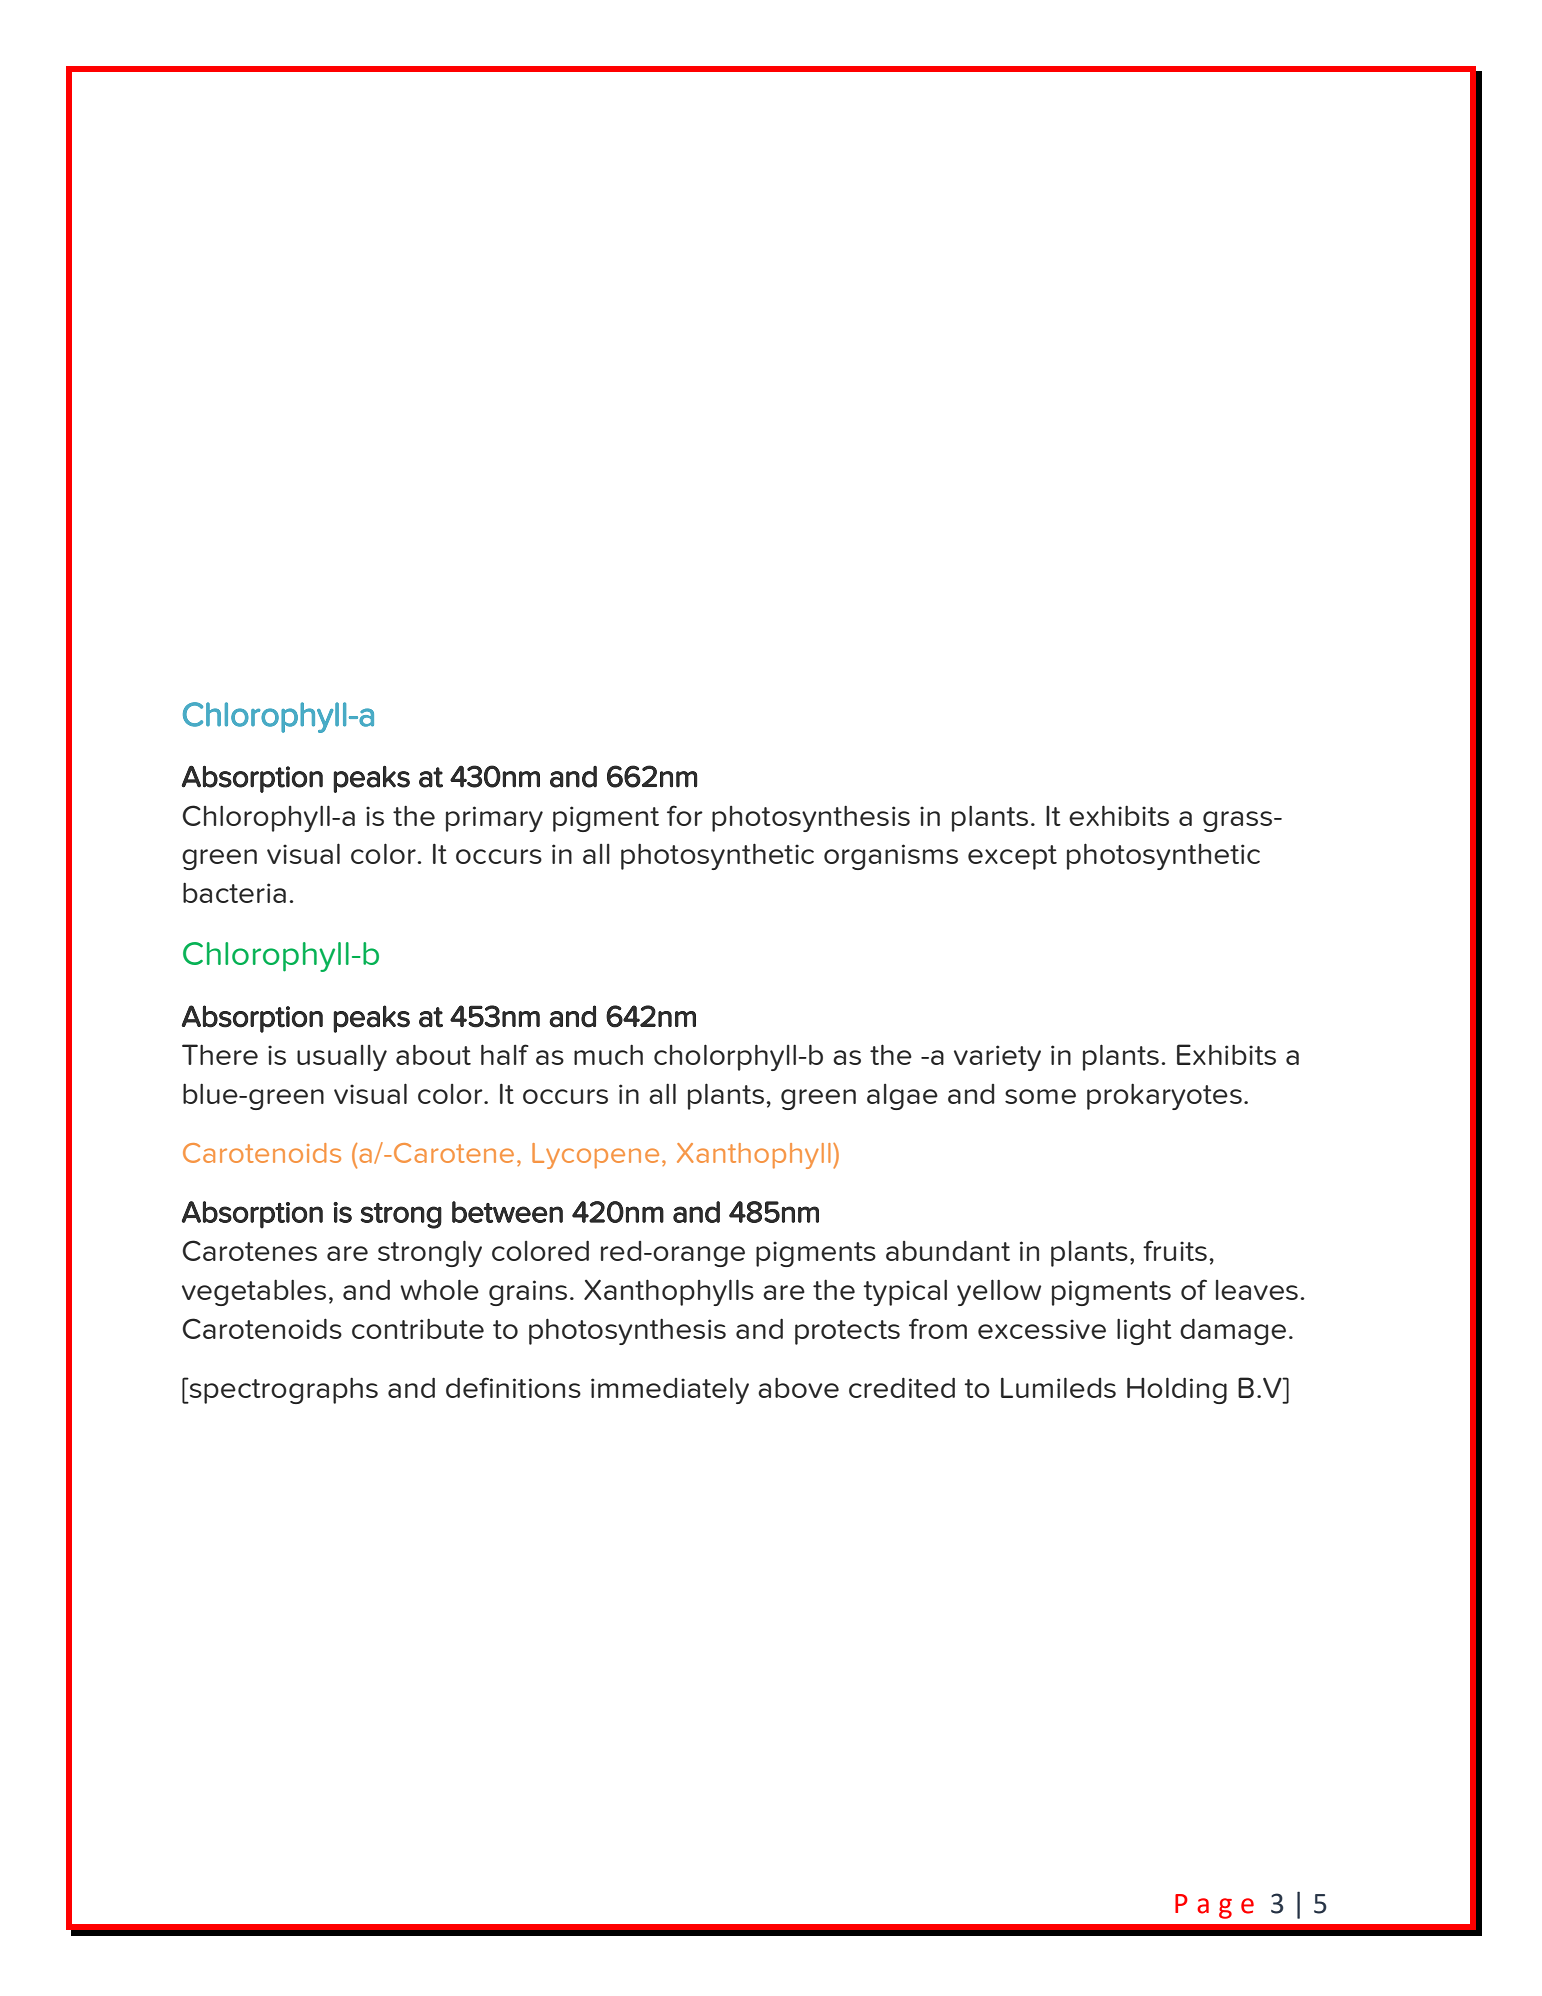  I want to click on for, so click(685, 815).
